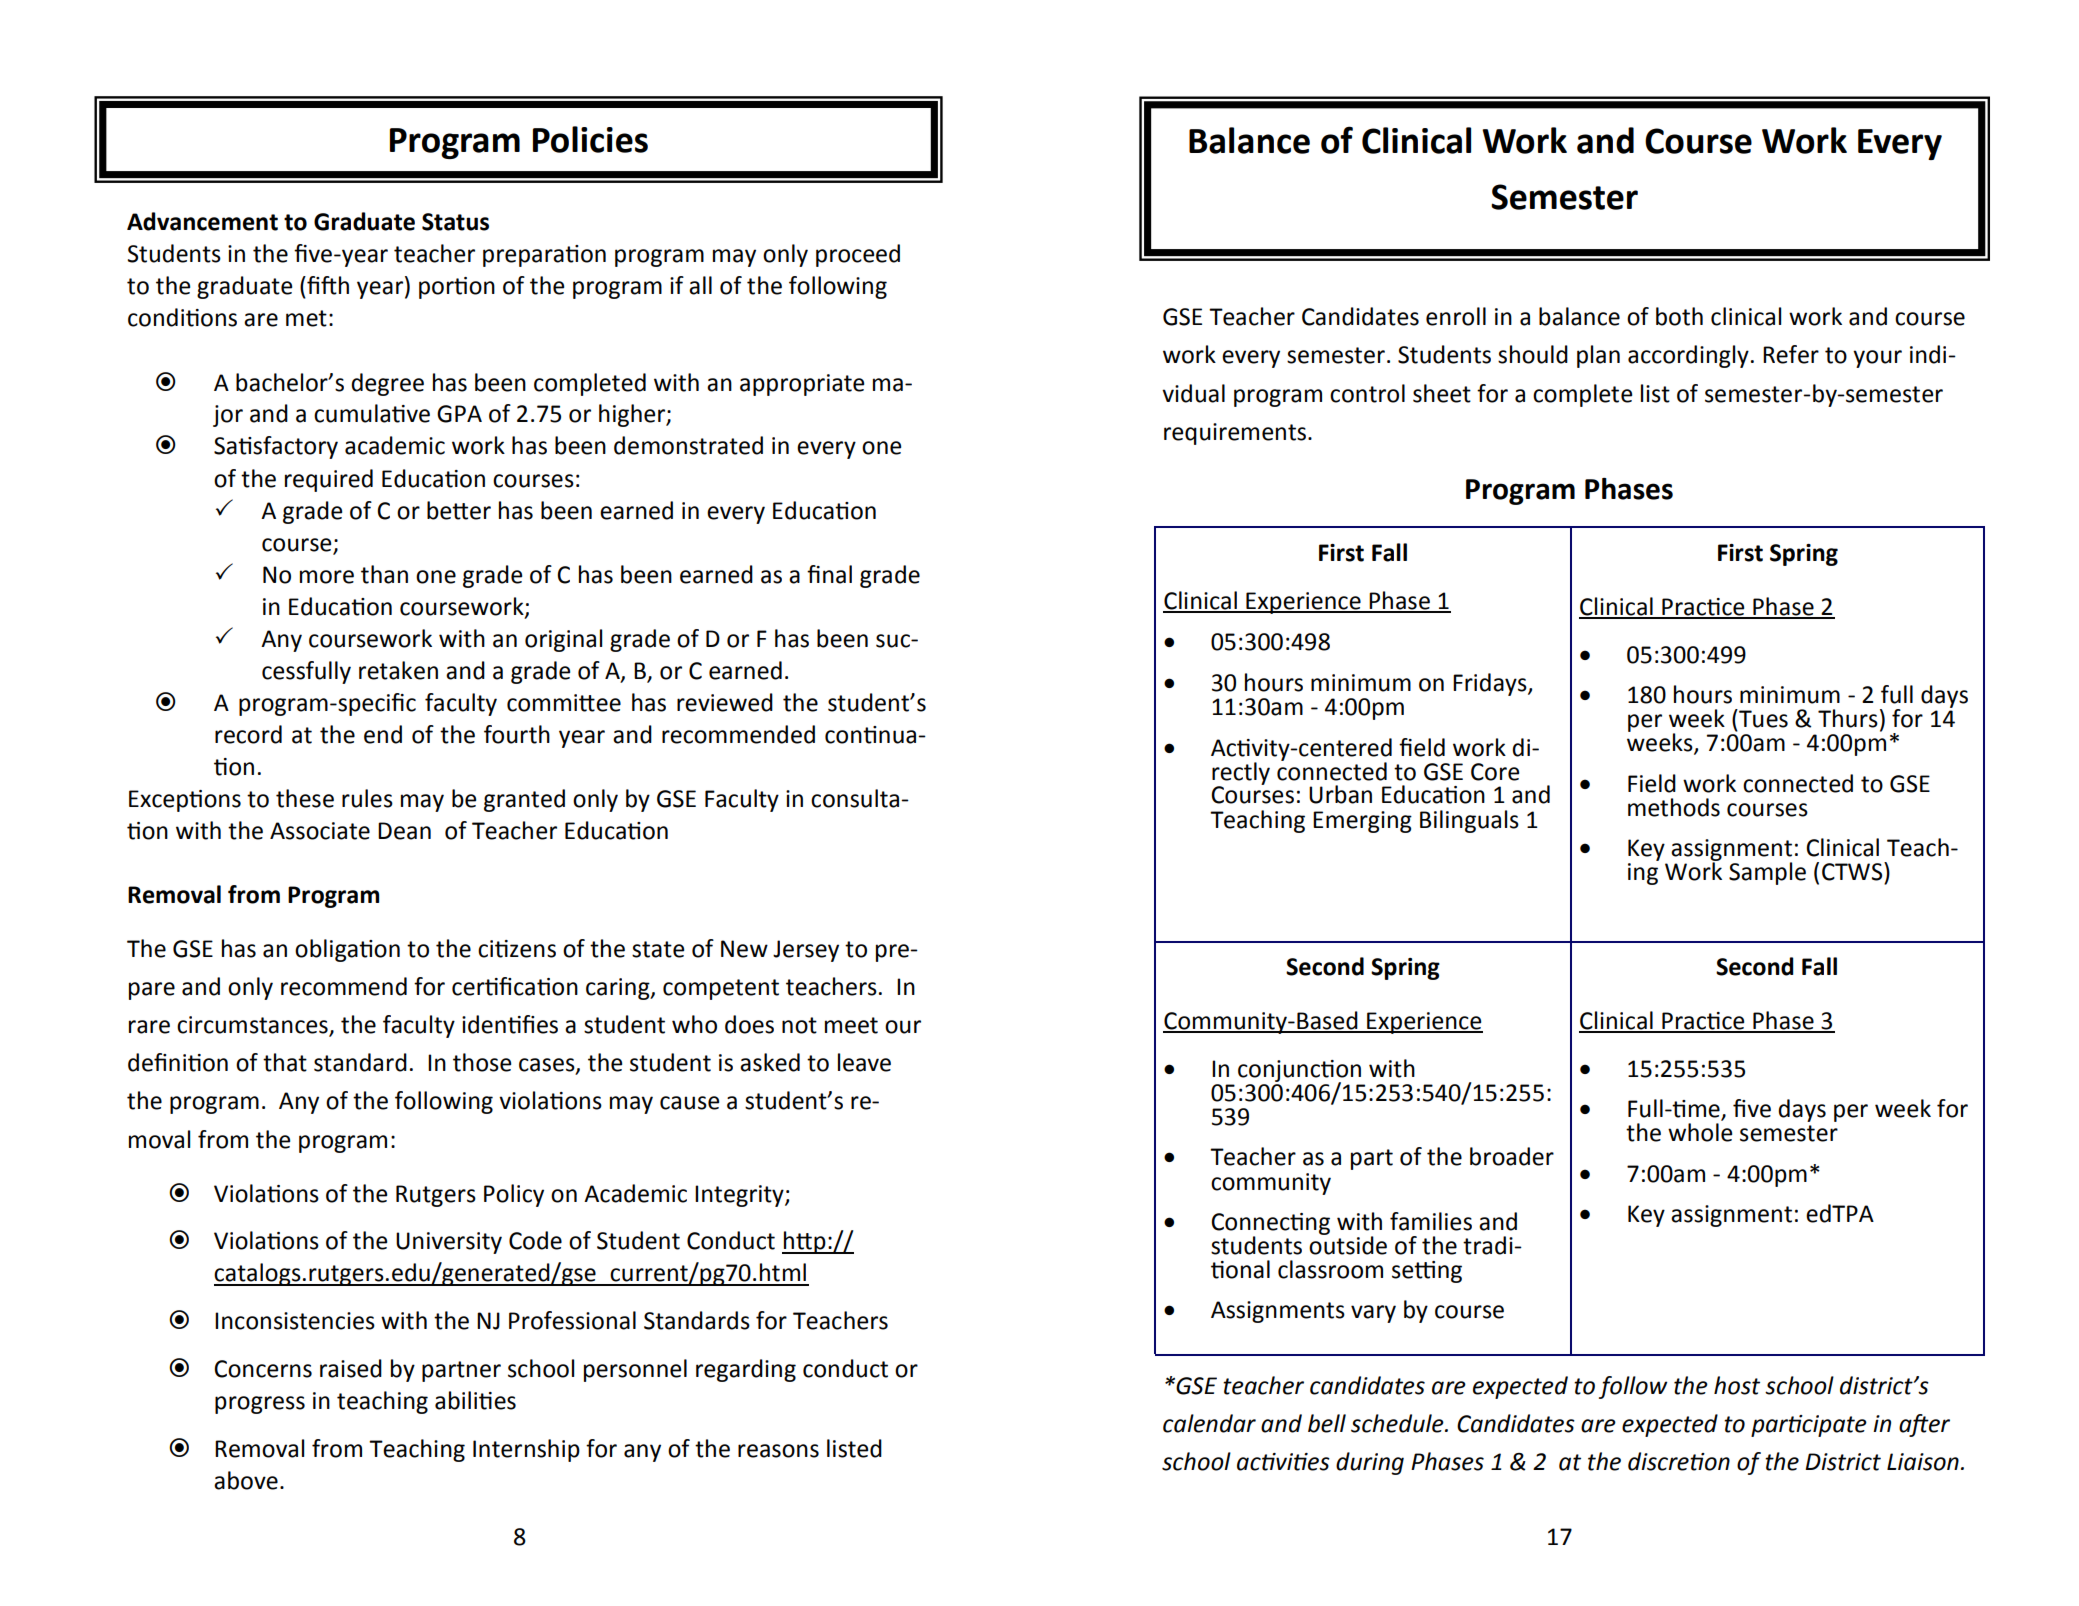 This screenshot has height=1606, width=2079. Describe the element at coordinates (1674, 807) in the screenshot. I see `methods` at that location.
